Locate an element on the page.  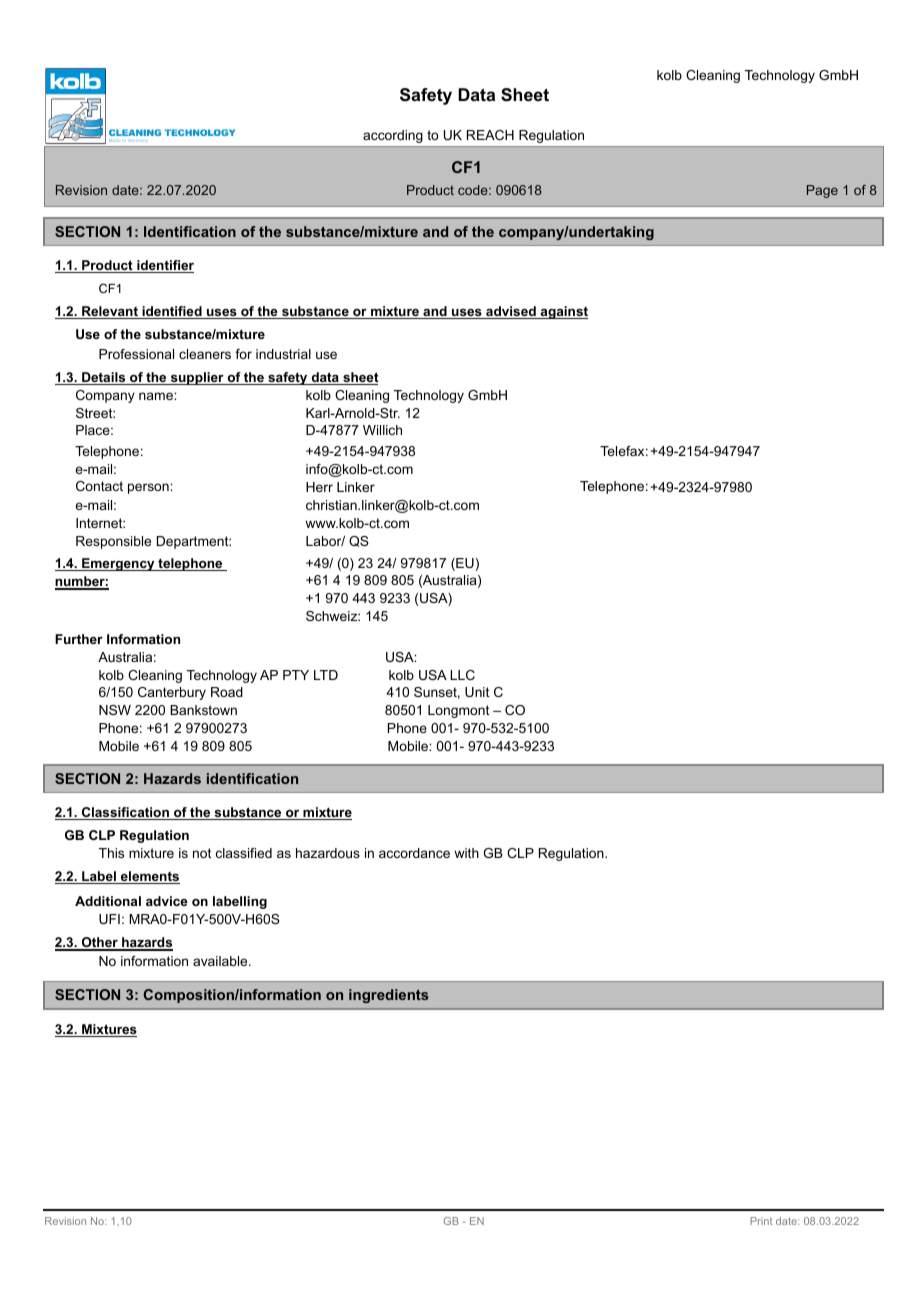
Page is located at coordinates (822, 191).
